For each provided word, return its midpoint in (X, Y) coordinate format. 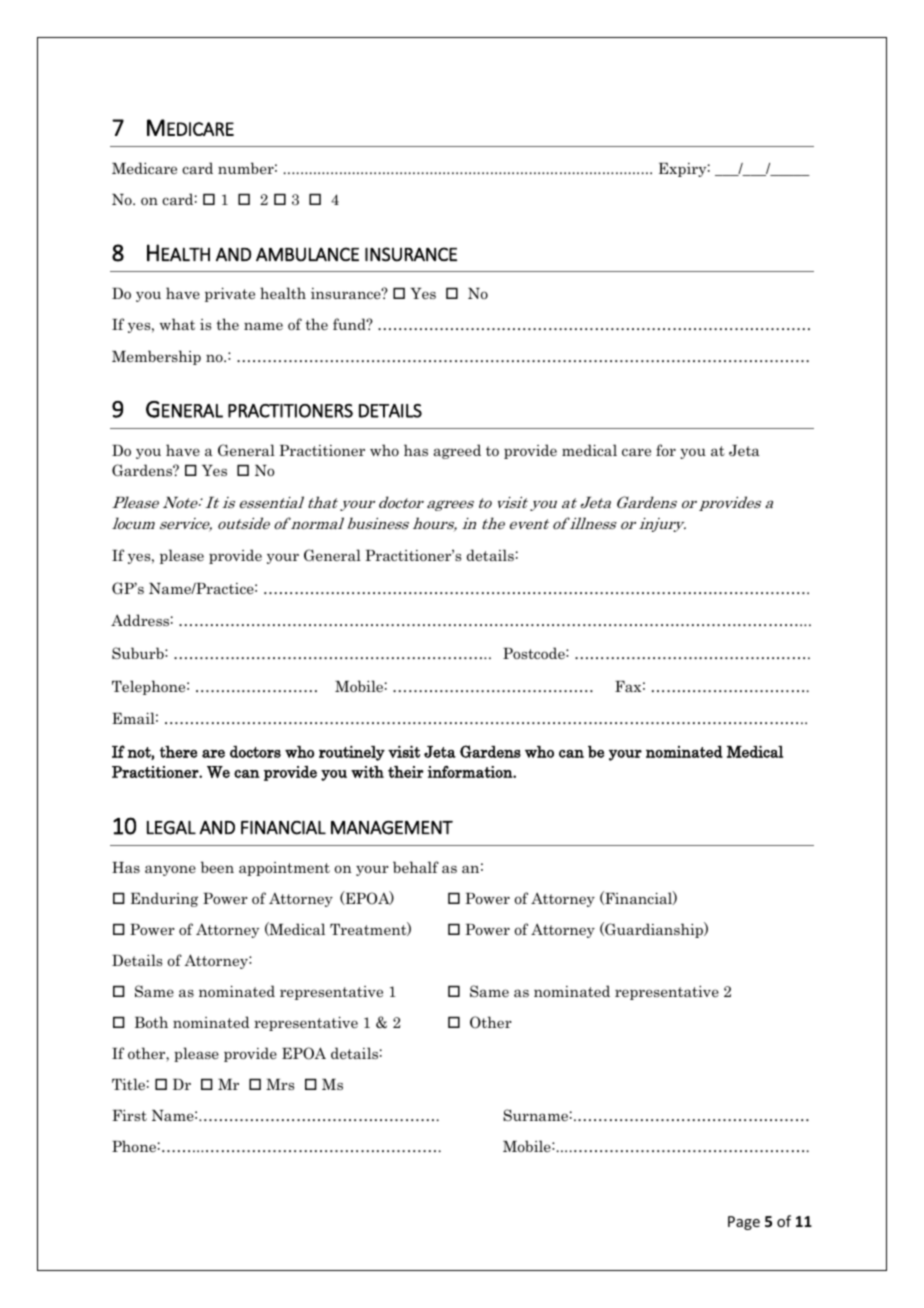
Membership (156, 357)
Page (744, 1223)
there (178, 751)
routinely (352, 753)
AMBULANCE (307, 254)
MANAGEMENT (392, 828)
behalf (416, 867)
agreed (457, 451)
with (367, 772)
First (129, 1115)
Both (151, 1022)
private (230, 294)
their (406, 772)
